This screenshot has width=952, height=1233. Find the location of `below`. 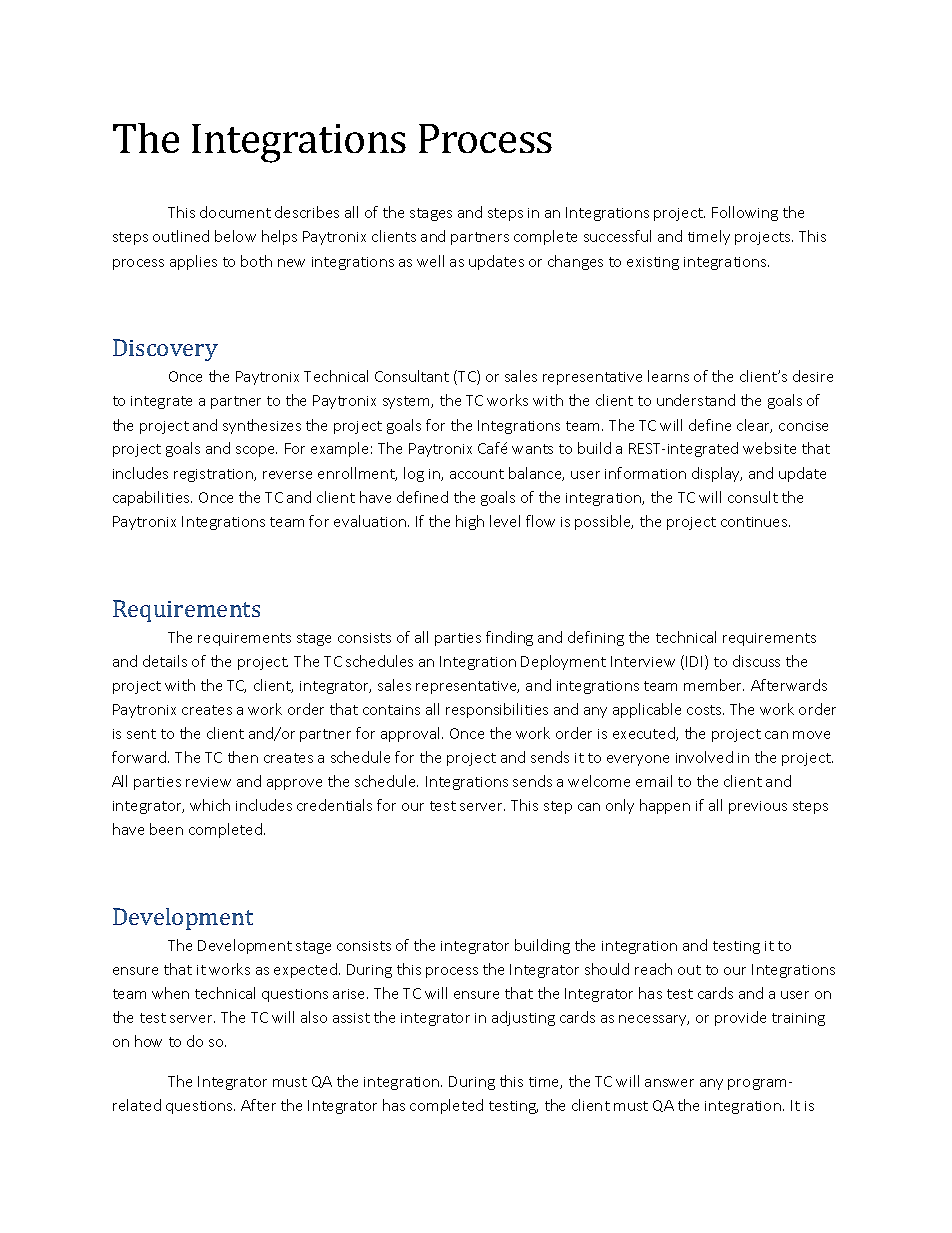

below is located at coordinates (235, 236).
